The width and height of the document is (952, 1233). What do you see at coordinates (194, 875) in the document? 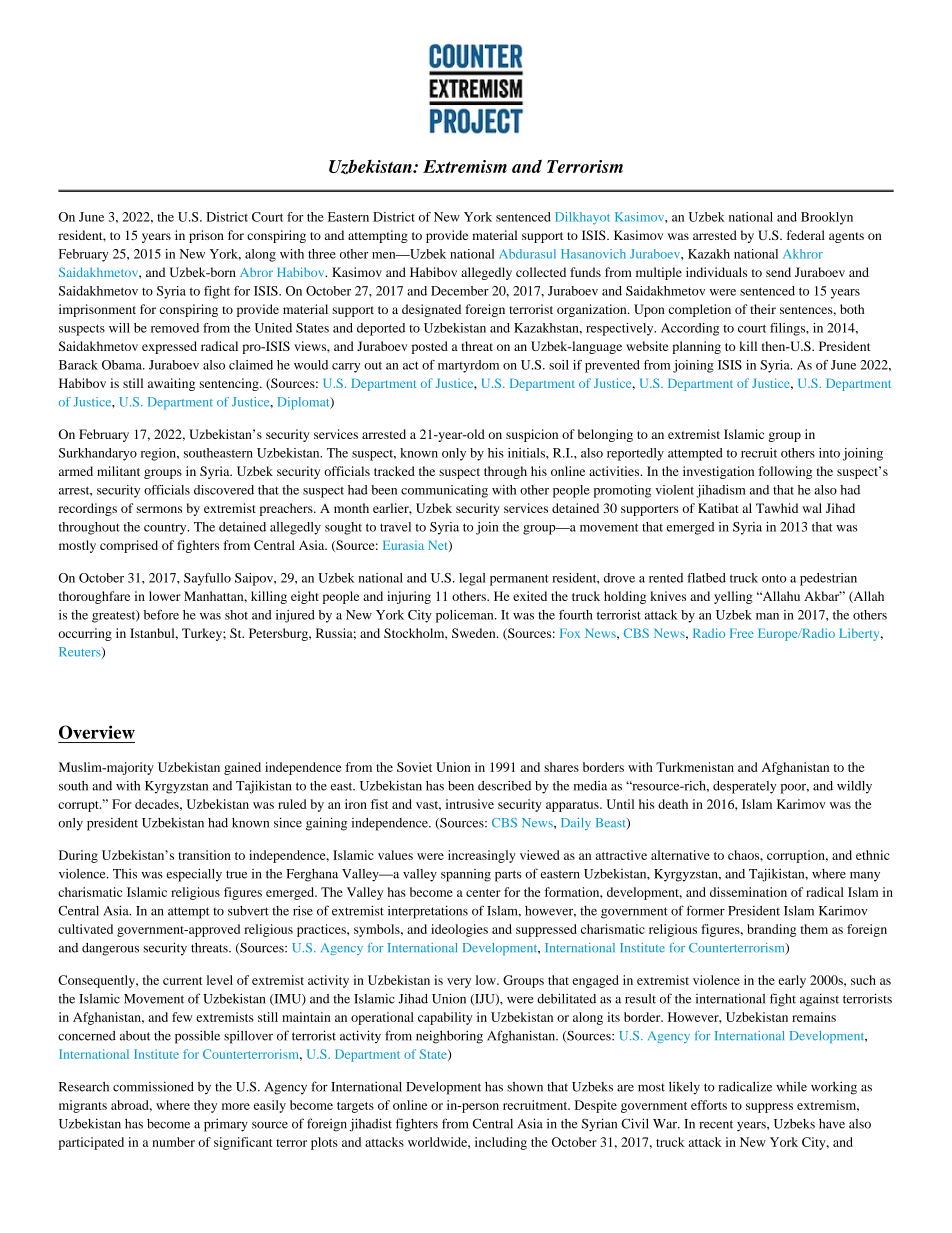
I see `especially` at bounding box center [194, 875].
